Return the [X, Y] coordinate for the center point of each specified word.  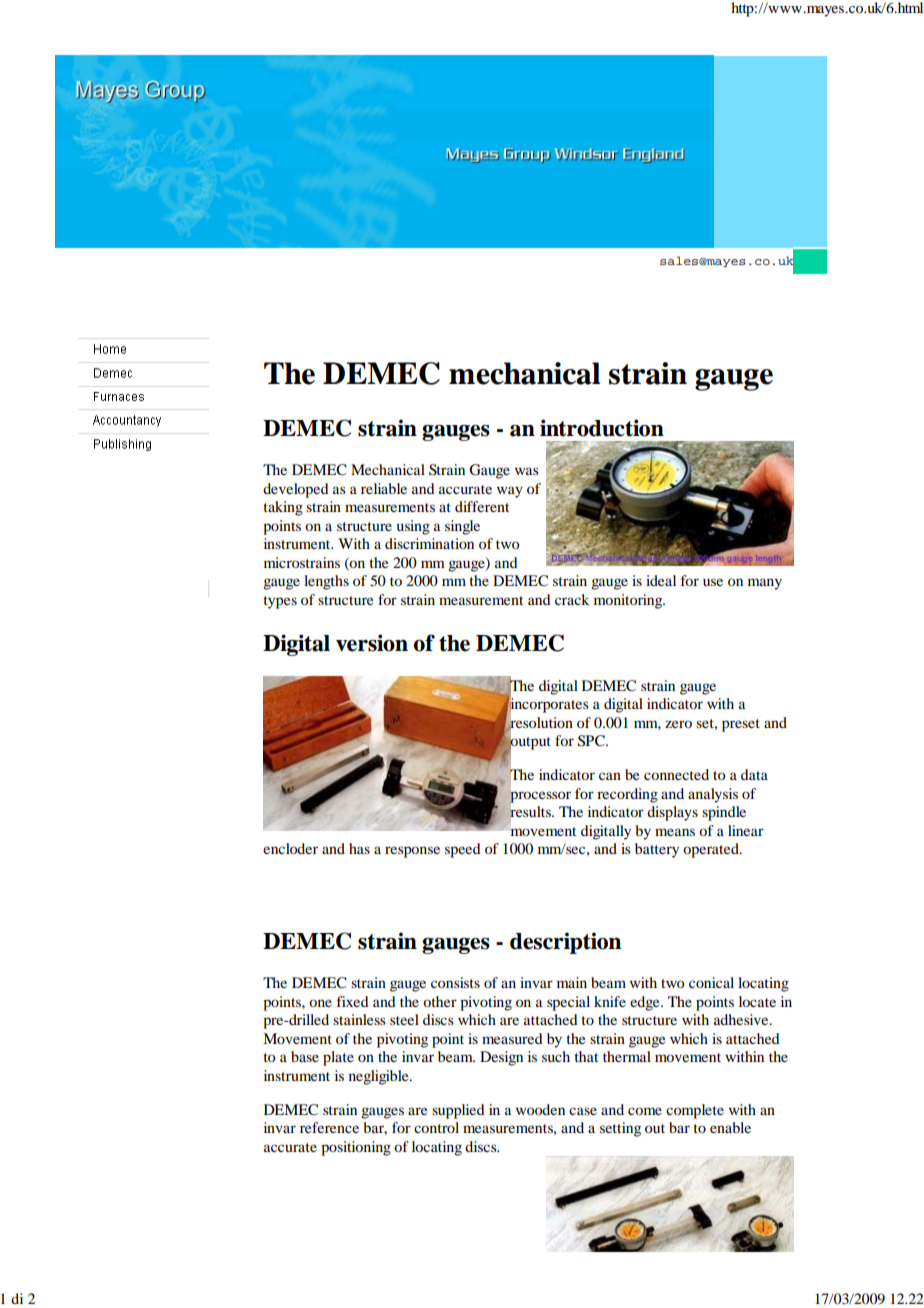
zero [678, 724]
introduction [602, 428]
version [372, 643]
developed [296, 490]
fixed [353, 1001]
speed [463, 850]
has [359, 848]
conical [711, 982]
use [713, 582]
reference [329, 1127]
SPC [592, 741]
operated [712, 850]
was [527, 471]
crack [572, 599]
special [568, 1003]
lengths [326, 582]
